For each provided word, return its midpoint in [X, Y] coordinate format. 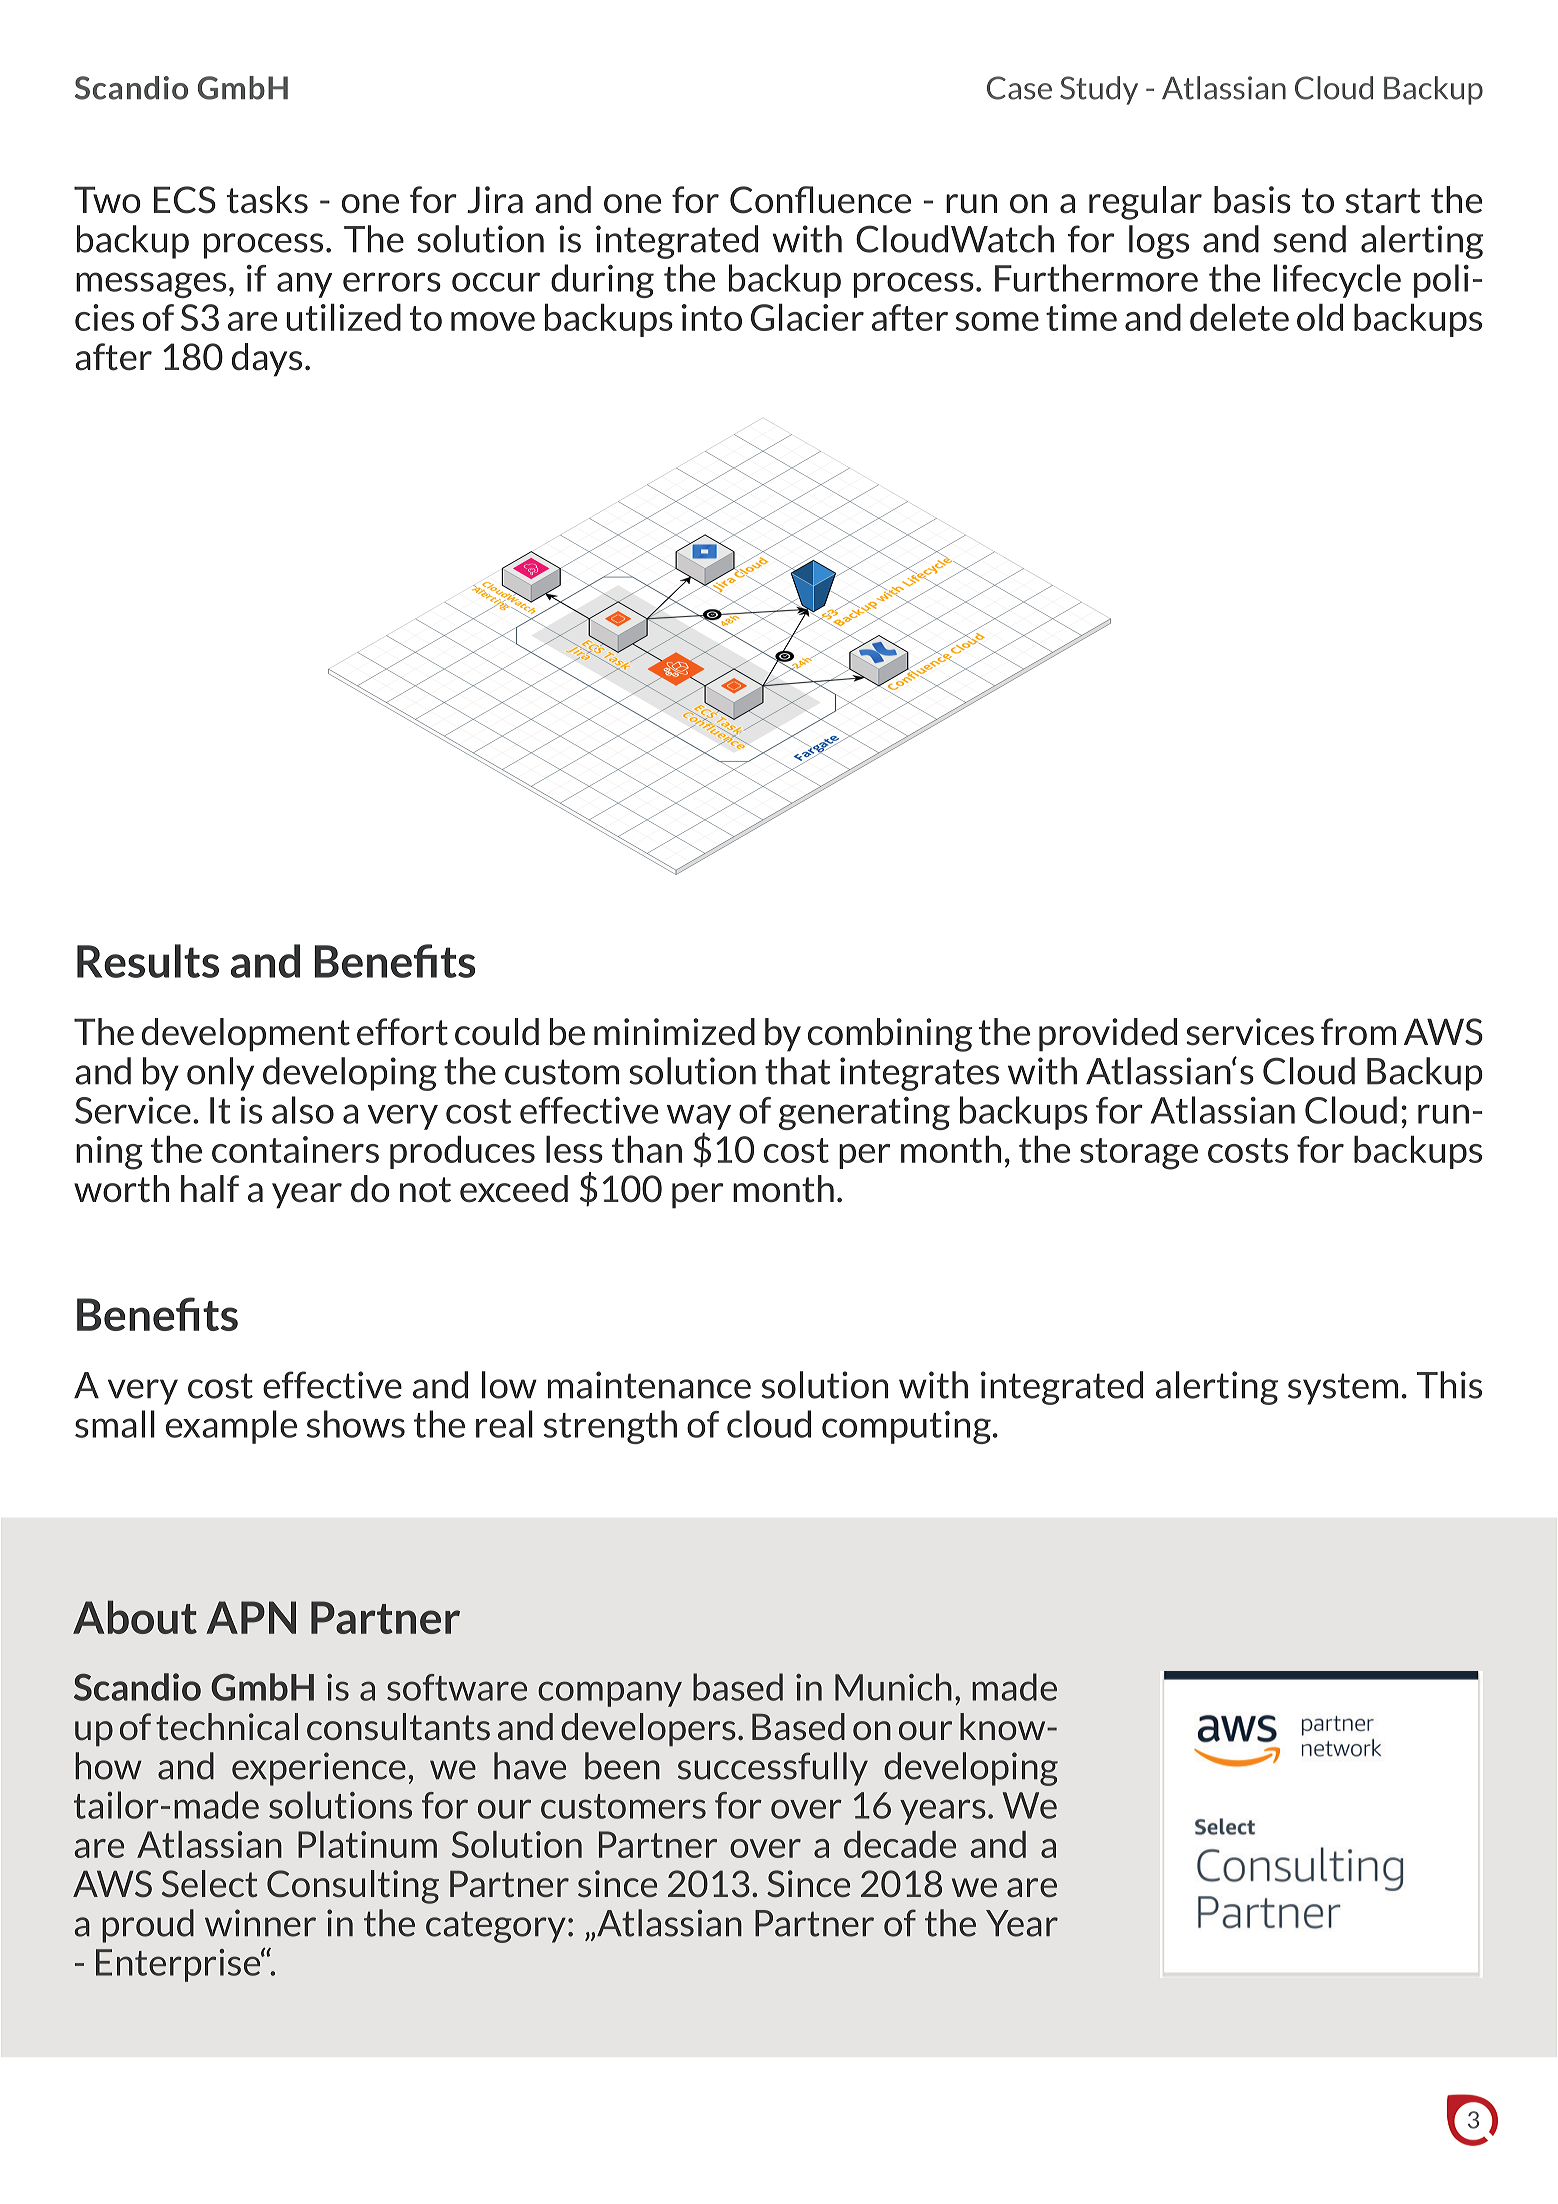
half [210, 1189]
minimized [674, 1032]
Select [210, 1884]
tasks [267, 200]
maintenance [649, 1385]
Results [148, 961]
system [1343, 1389]
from [1358, 1031]
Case [1019, 88]
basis [1252, 200]
